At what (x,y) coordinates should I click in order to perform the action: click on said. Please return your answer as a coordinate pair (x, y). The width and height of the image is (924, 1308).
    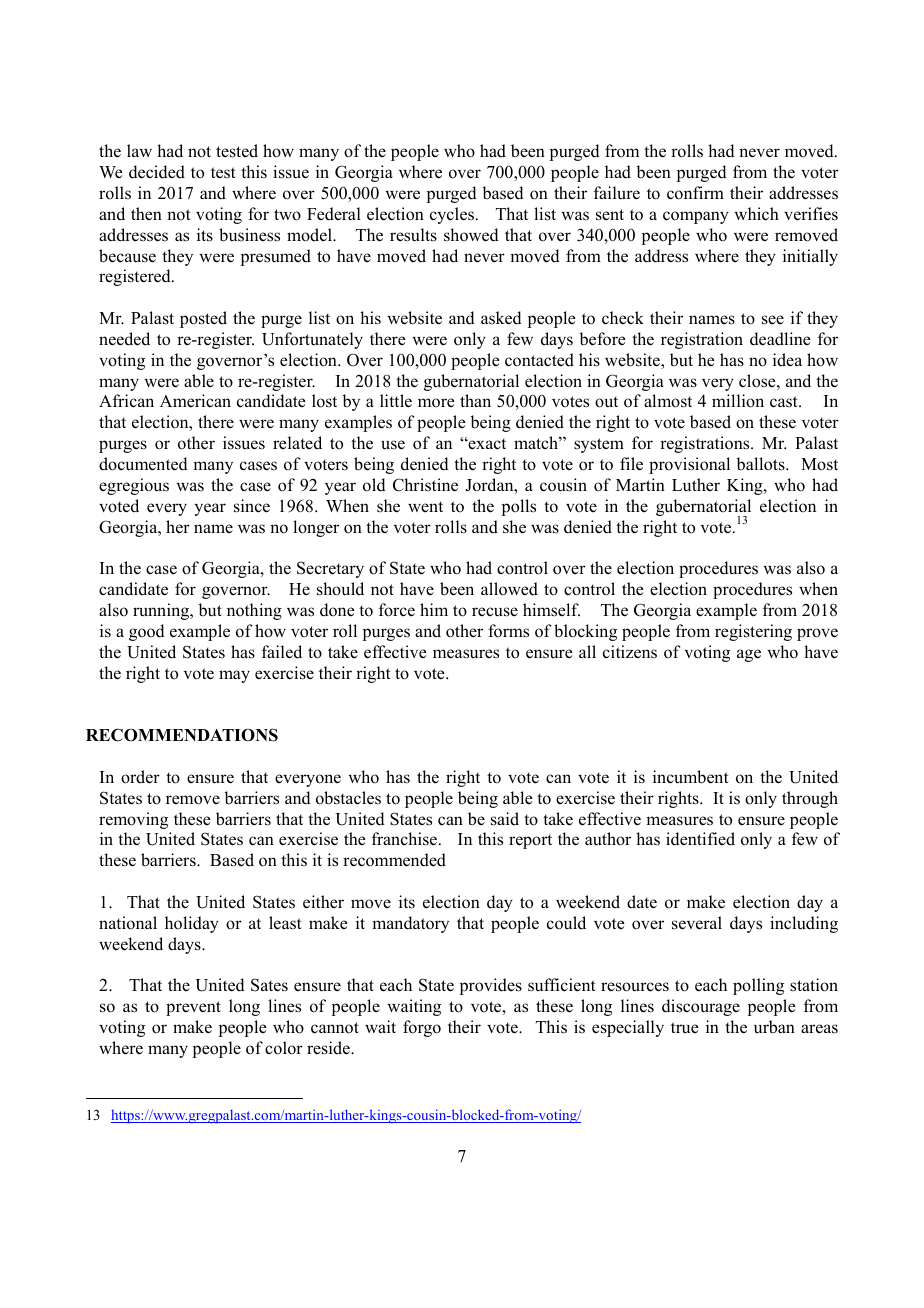
    Looking at the image, I should click on (505, 819).
